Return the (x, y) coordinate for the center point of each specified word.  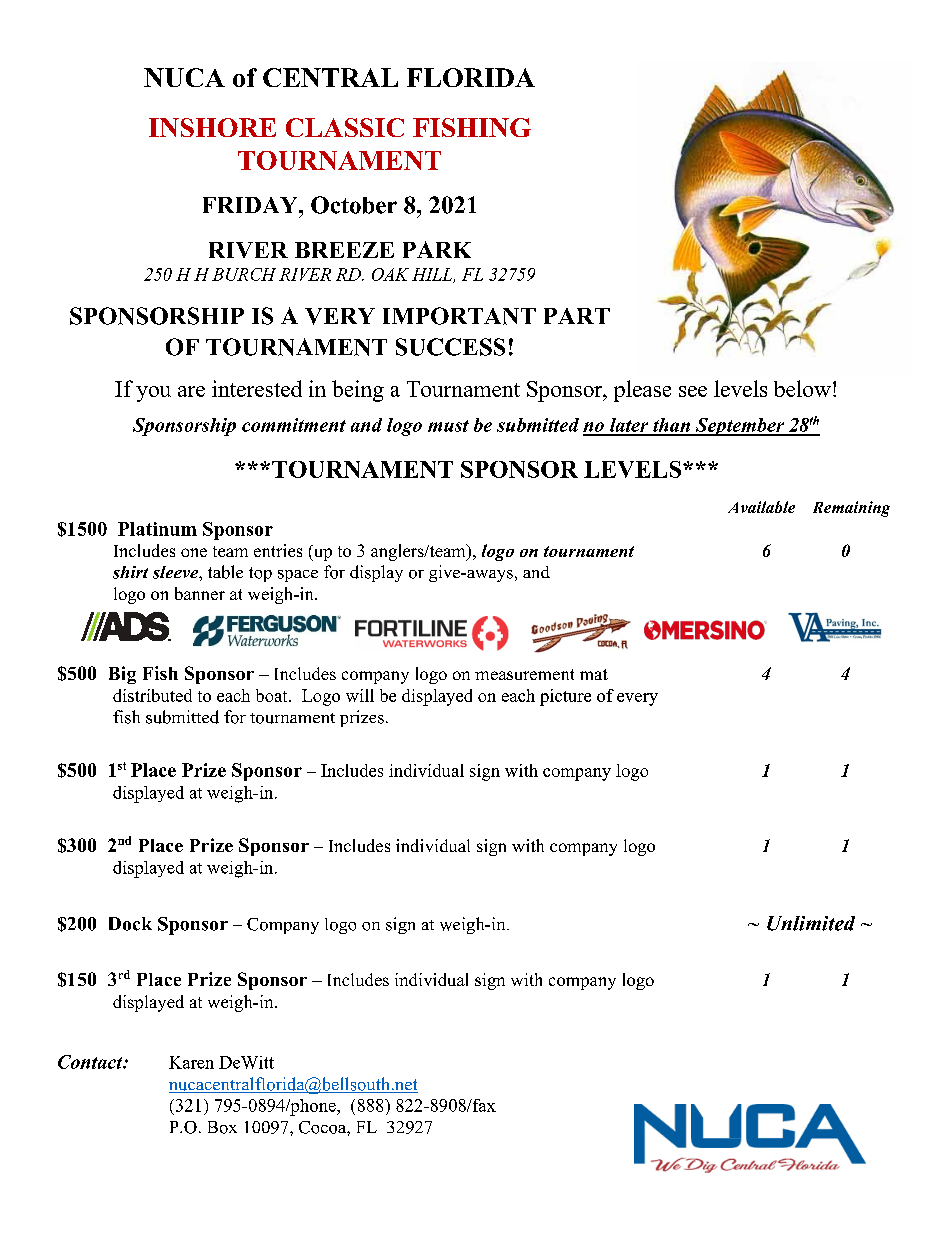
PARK (437, 249)
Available (761, 507)
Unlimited (811, 923)
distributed (152, 695)
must (448, 426)
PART (577, 316)
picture (565, 697)
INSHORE (212, 127)
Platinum (157, 529)
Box (222, 1127)
